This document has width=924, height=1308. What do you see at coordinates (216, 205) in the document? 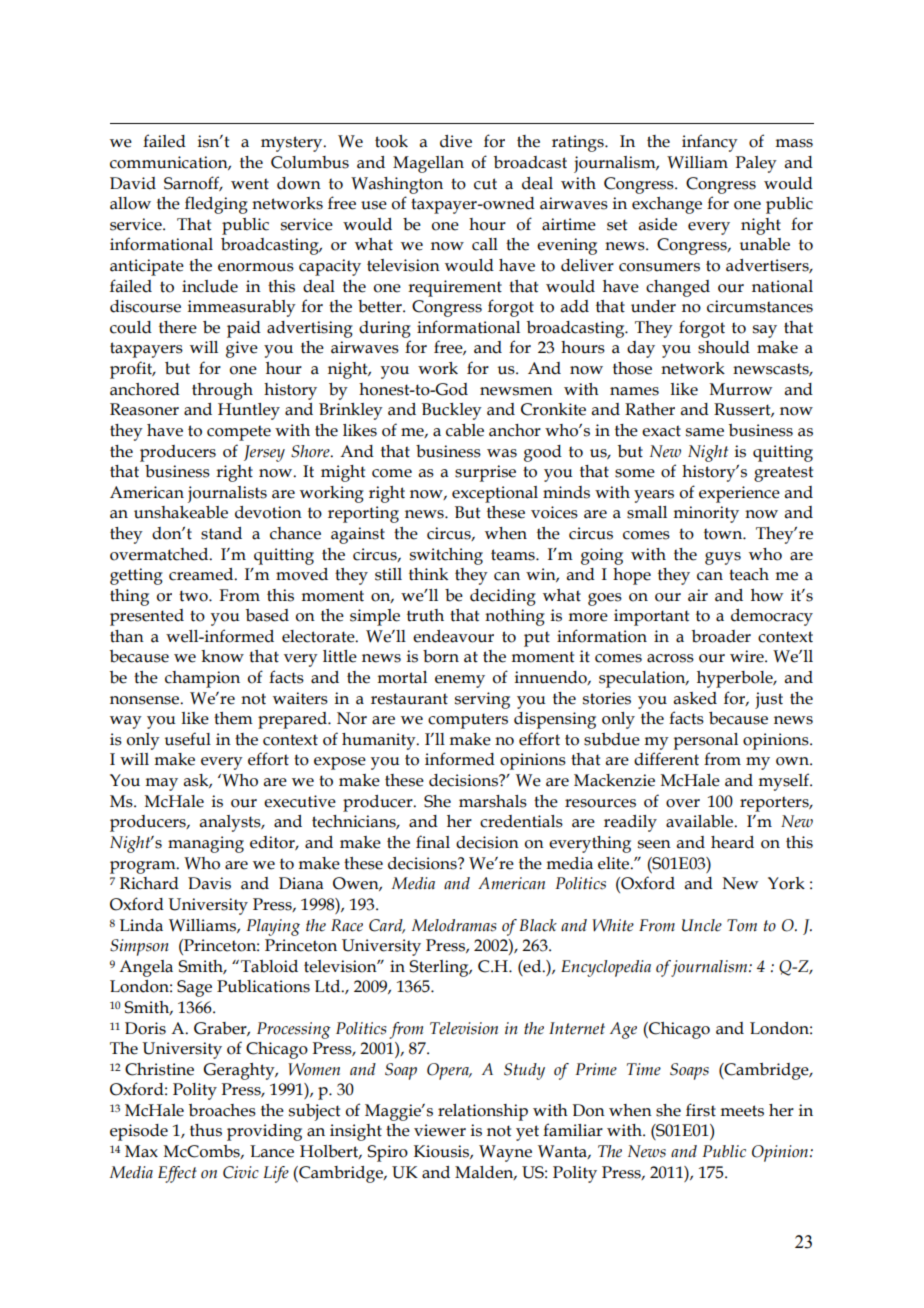
I see `fledging` at bounding box center [216, 205].
